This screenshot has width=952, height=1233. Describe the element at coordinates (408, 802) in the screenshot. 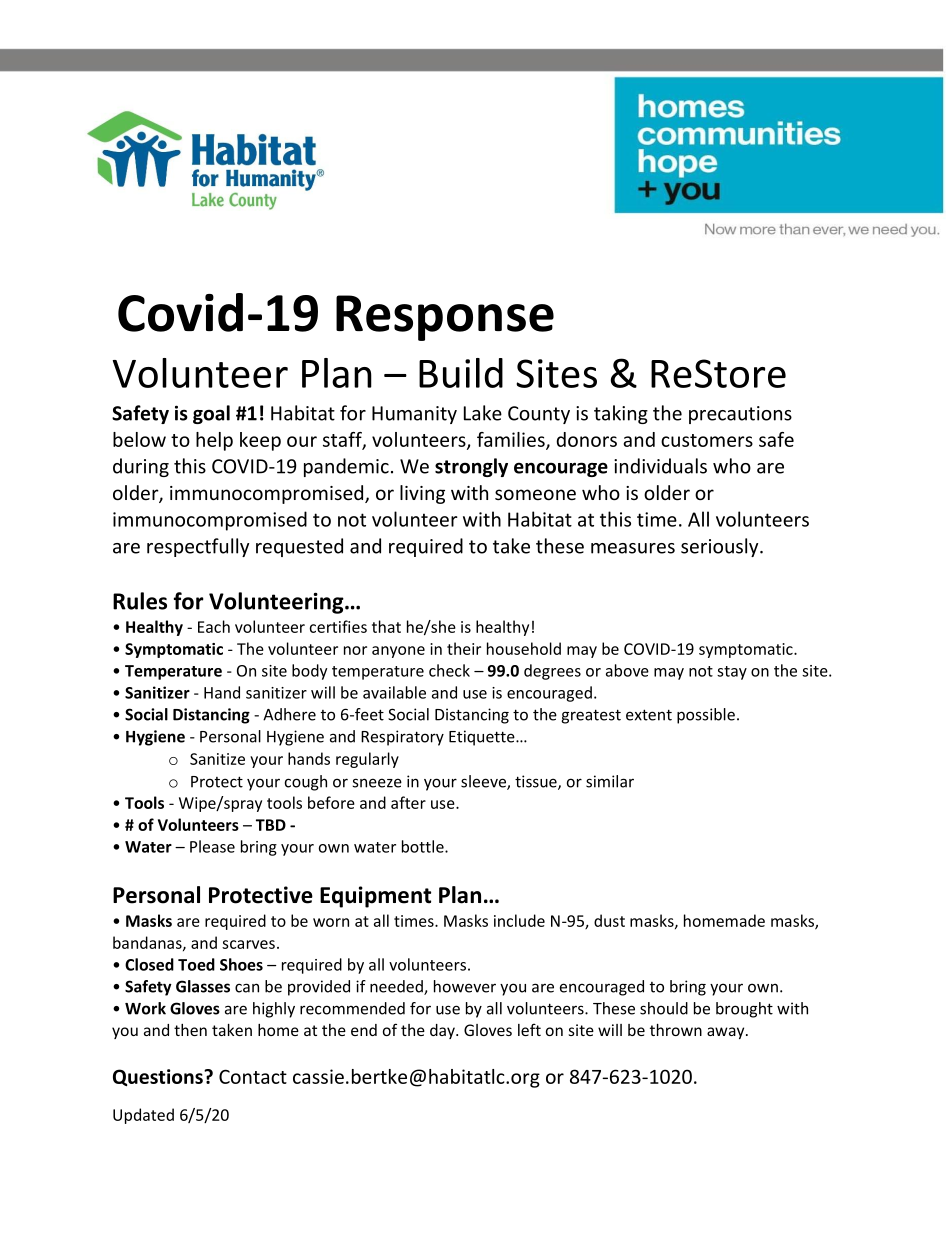

I see `after` at that location.
